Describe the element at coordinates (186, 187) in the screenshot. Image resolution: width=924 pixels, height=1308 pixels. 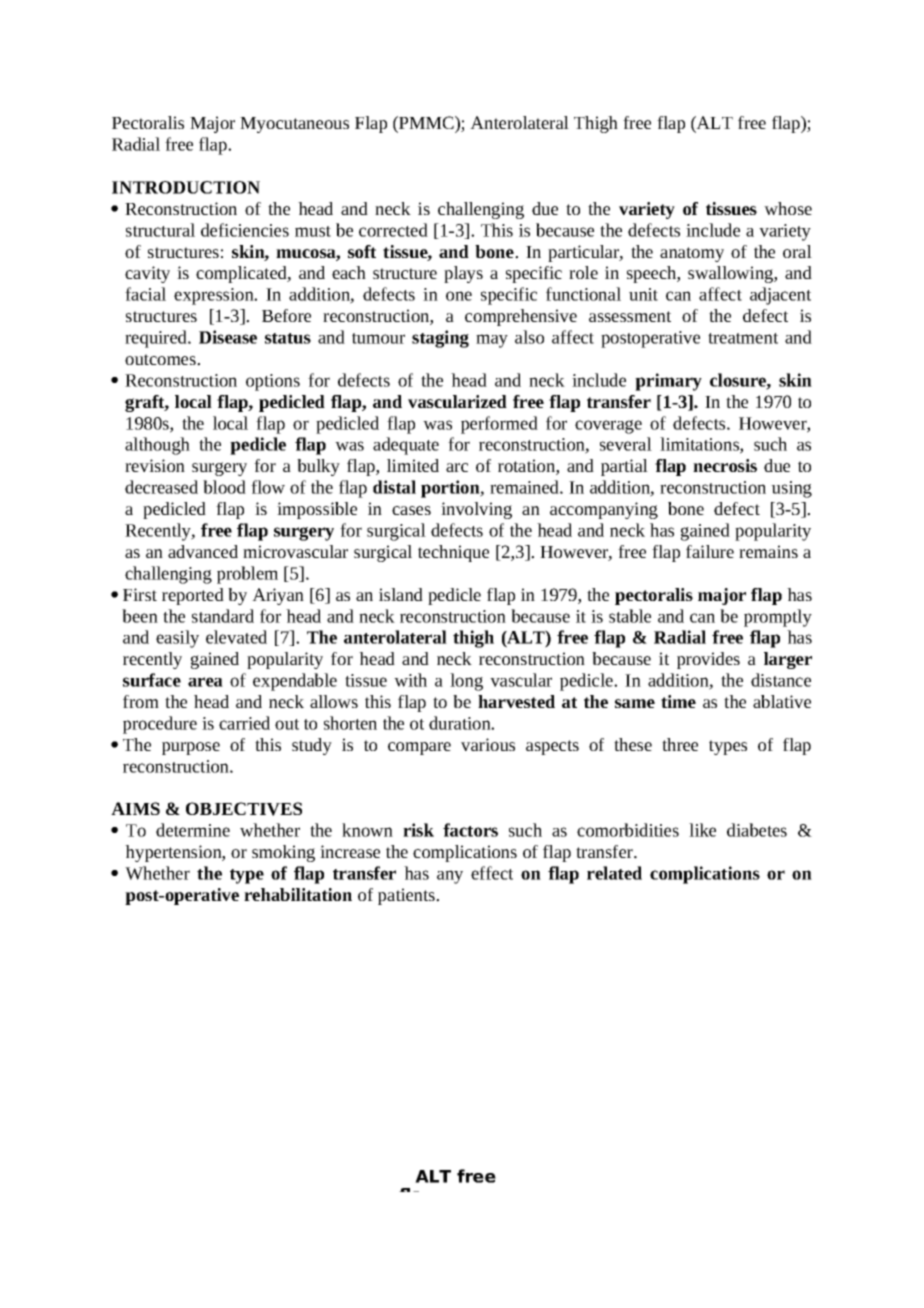
I see `INTRODUCTION` at that location.
